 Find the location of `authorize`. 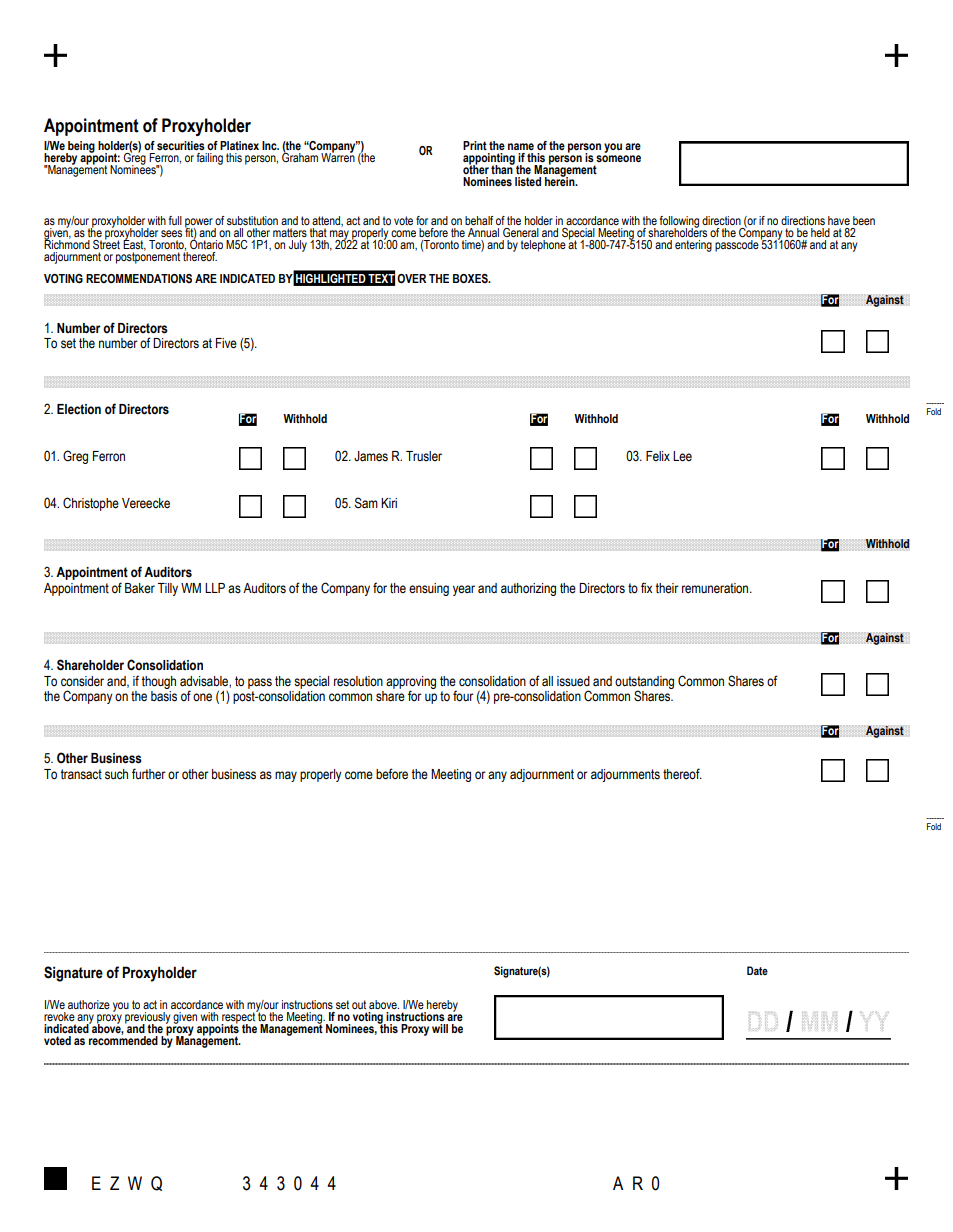

authorize is located at coordinates (89, 1004).
